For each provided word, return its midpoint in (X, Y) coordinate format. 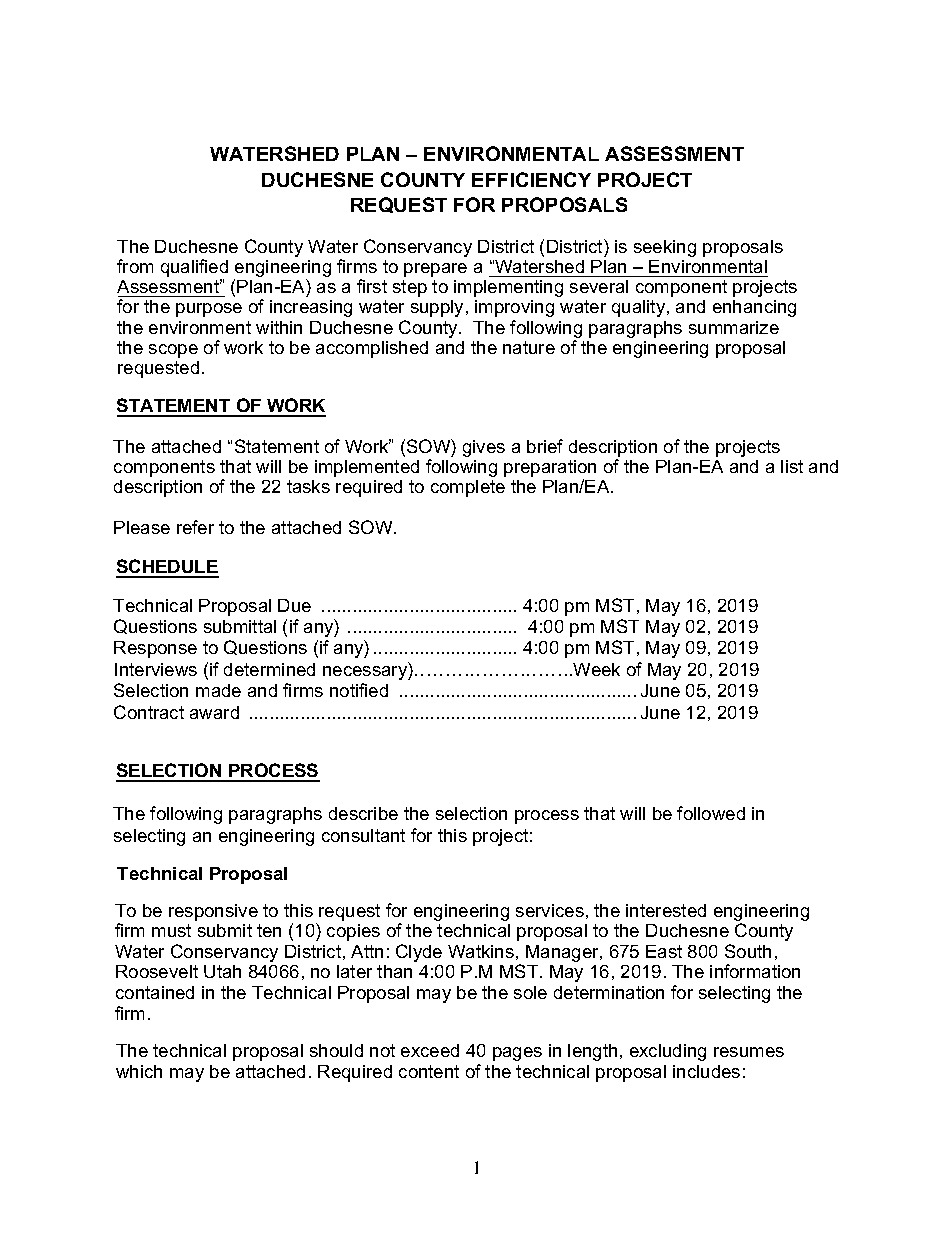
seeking (665, 248)
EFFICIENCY (531, 179)
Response (155, 649)
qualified (194, 269)
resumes (749, 1052)
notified (359, 690)
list (792, 466)
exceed (430, 1050)
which (139, 1071)
